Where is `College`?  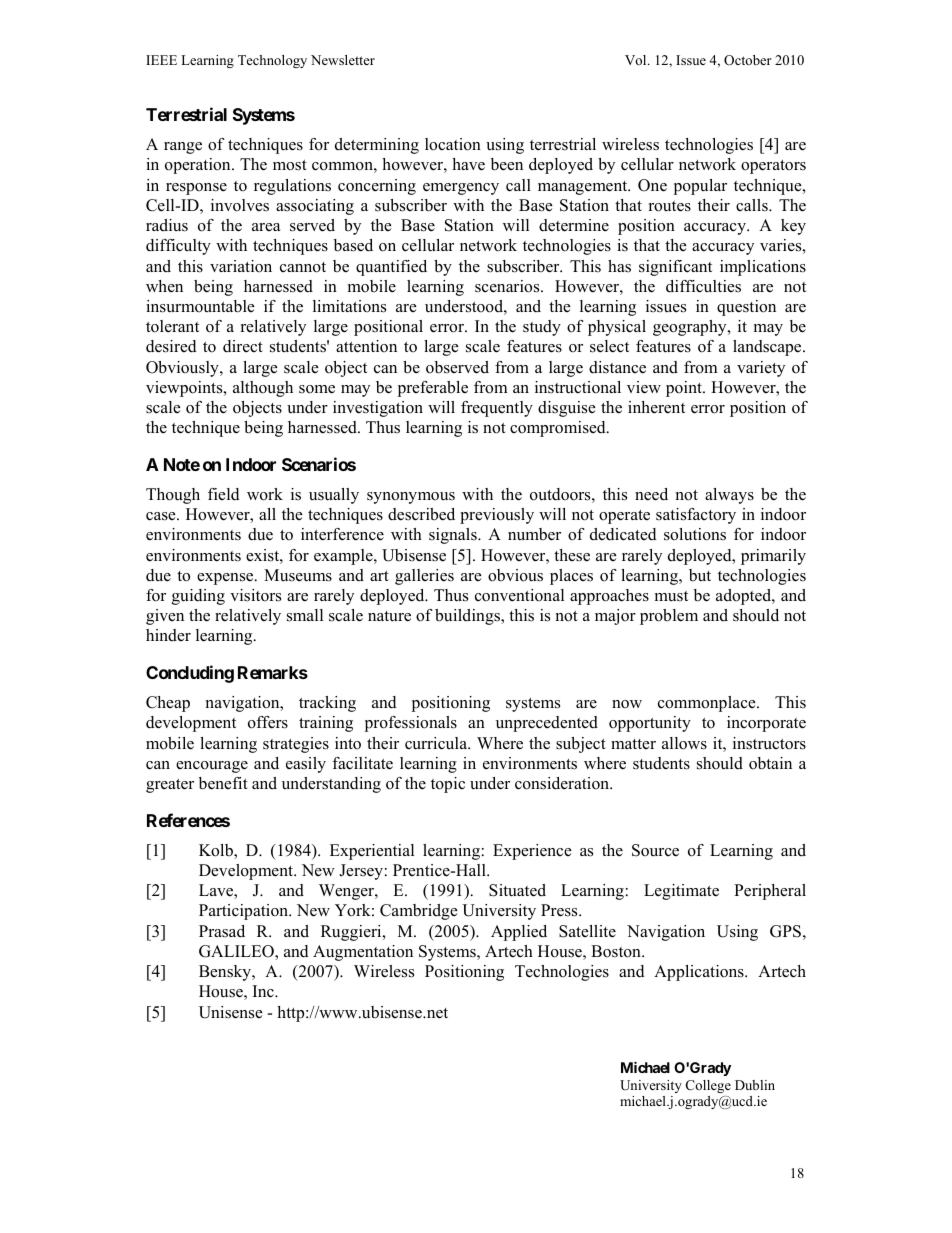 College is located at coordinates (708, 1086).
